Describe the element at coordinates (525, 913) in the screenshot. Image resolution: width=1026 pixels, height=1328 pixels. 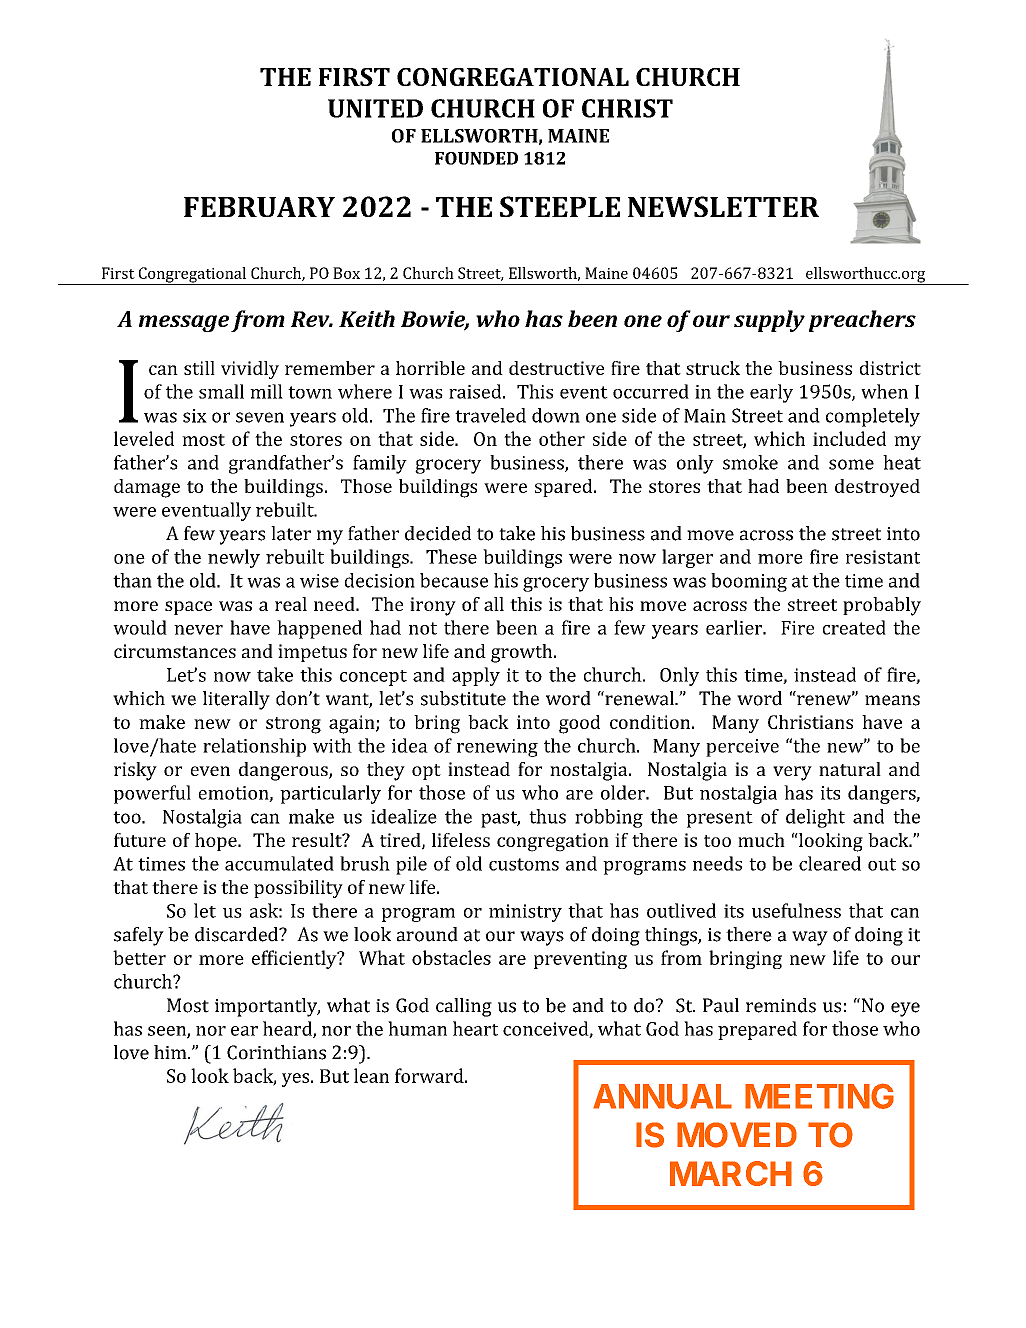
I see `ministry` at that location.
